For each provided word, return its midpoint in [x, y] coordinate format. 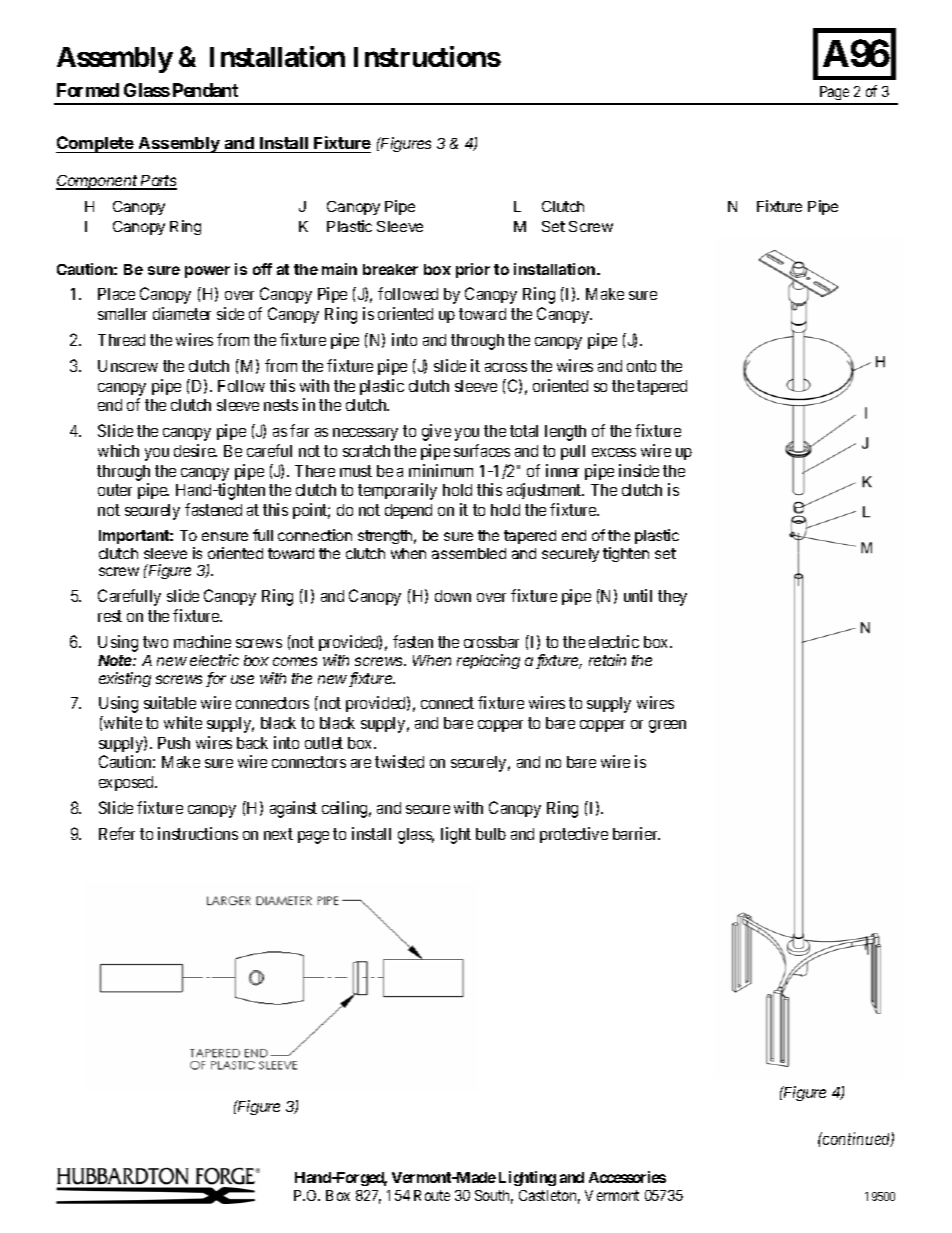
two [155, 642]
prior [473, 270]
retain [607, 660]
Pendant [205, 90]
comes [295, 661]
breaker [390, 269]
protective [574, 835]
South [494, 1197]
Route [432, 1195]
